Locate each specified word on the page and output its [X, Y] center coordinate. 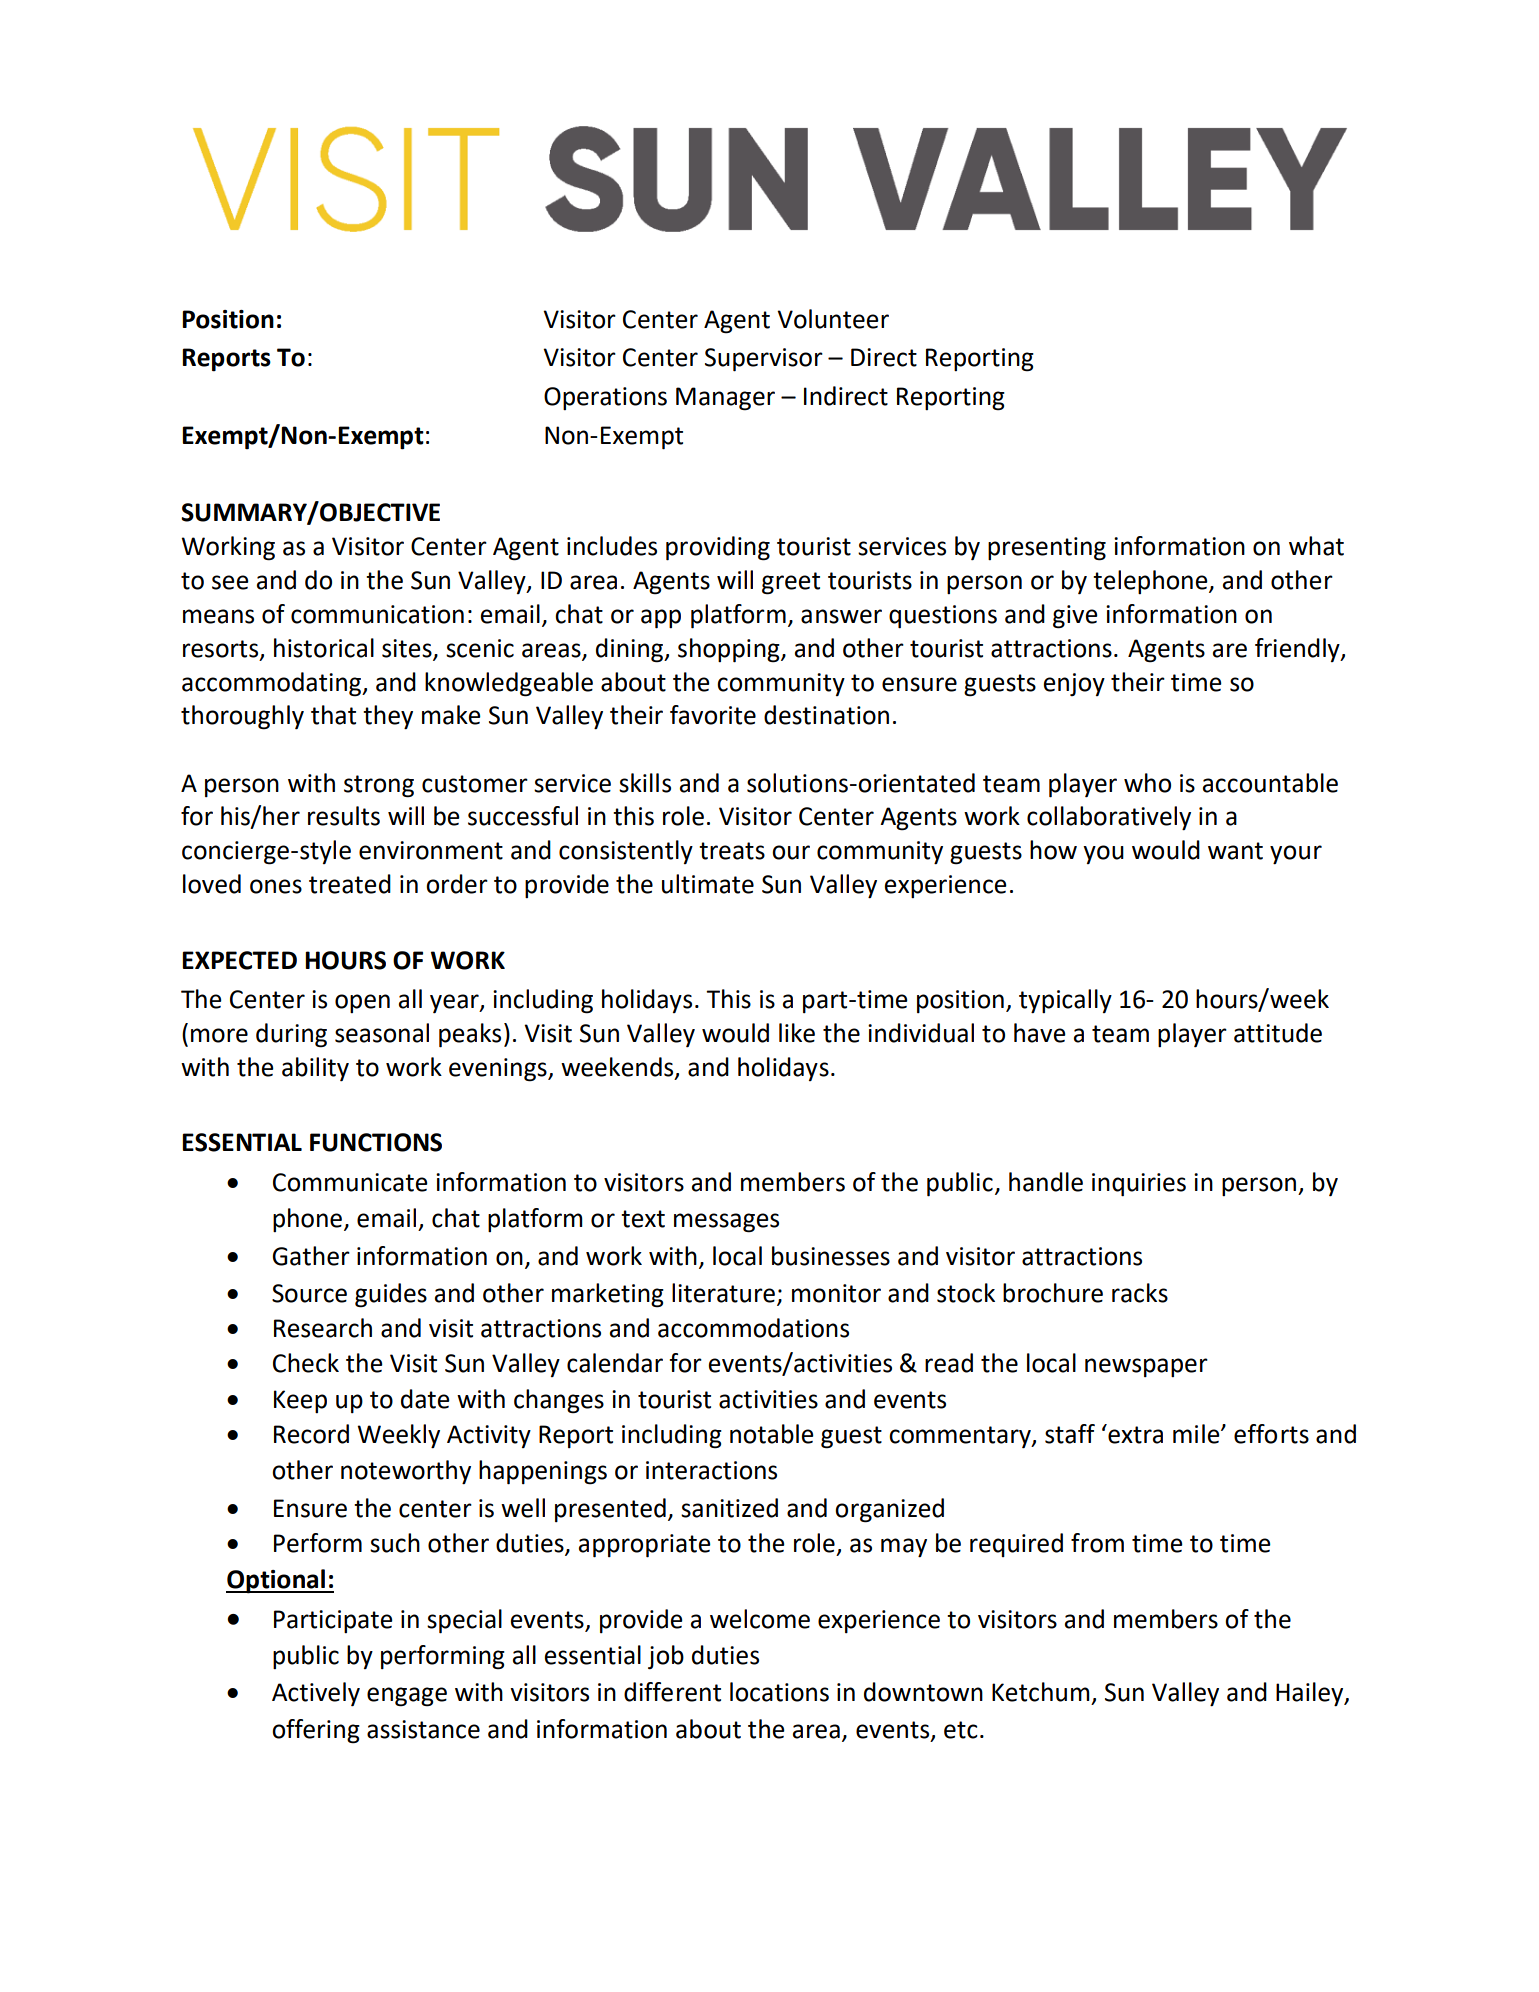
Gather [311, 1256]
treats [732, 851]
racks [1140, 1293]
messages [726, 1223]
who [1147, 783]
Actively [316, 1694]
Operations [605, 398]
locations [779, 1692]
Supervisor [764, 360]
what [1316, 546]
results [344, 816]
